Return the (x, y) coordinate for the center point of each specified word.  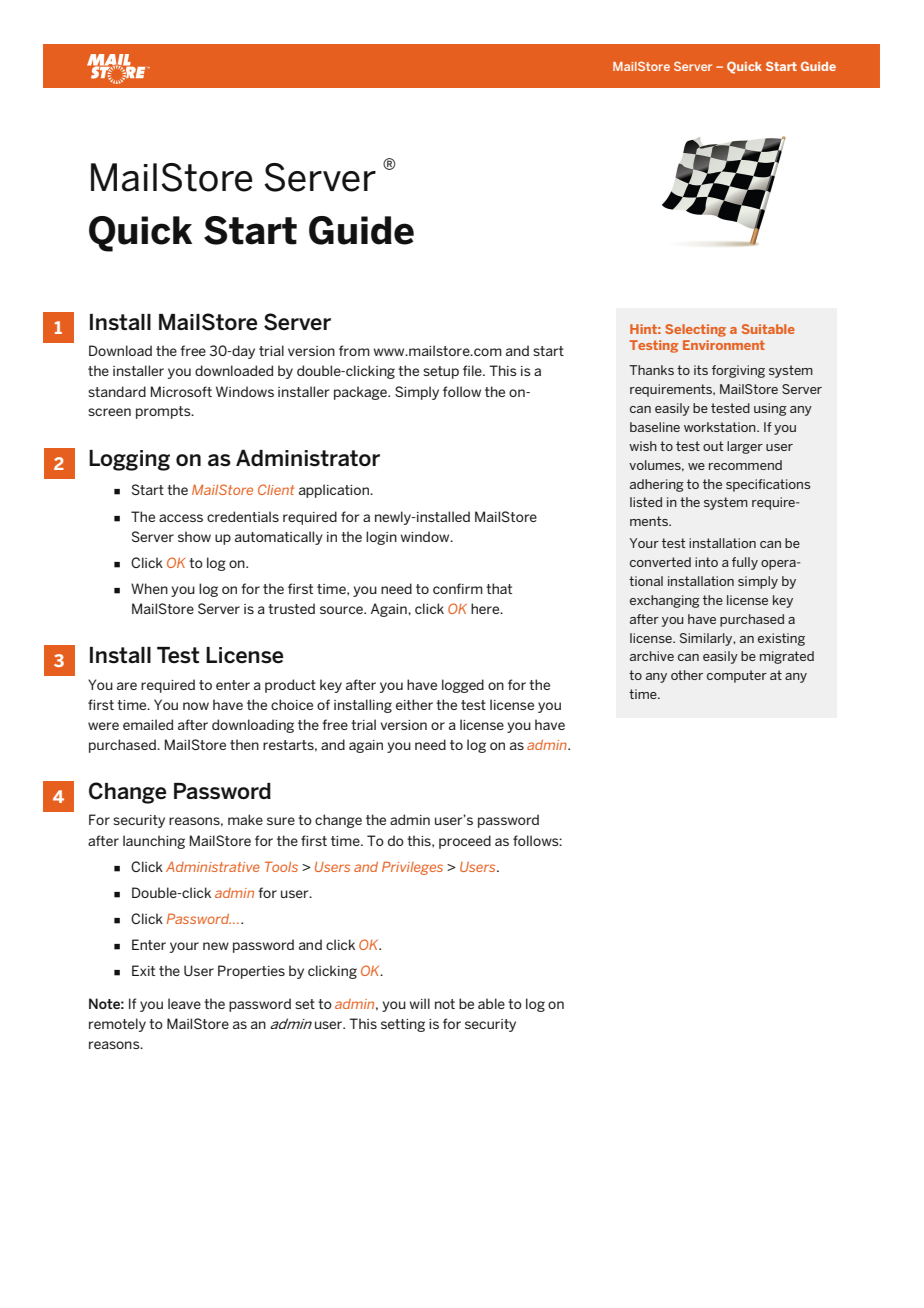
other (687, 675)
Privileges (412, 868)
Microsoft (181, 391)
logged (463, 686)
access (181, 518)
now (196, 706)
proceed (465, 842)
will (419, 1003)
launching (154, 842)
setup (441, 372)
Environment (724, 345)
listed (646, 502)
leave (184, 1003)
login (381, 538)
